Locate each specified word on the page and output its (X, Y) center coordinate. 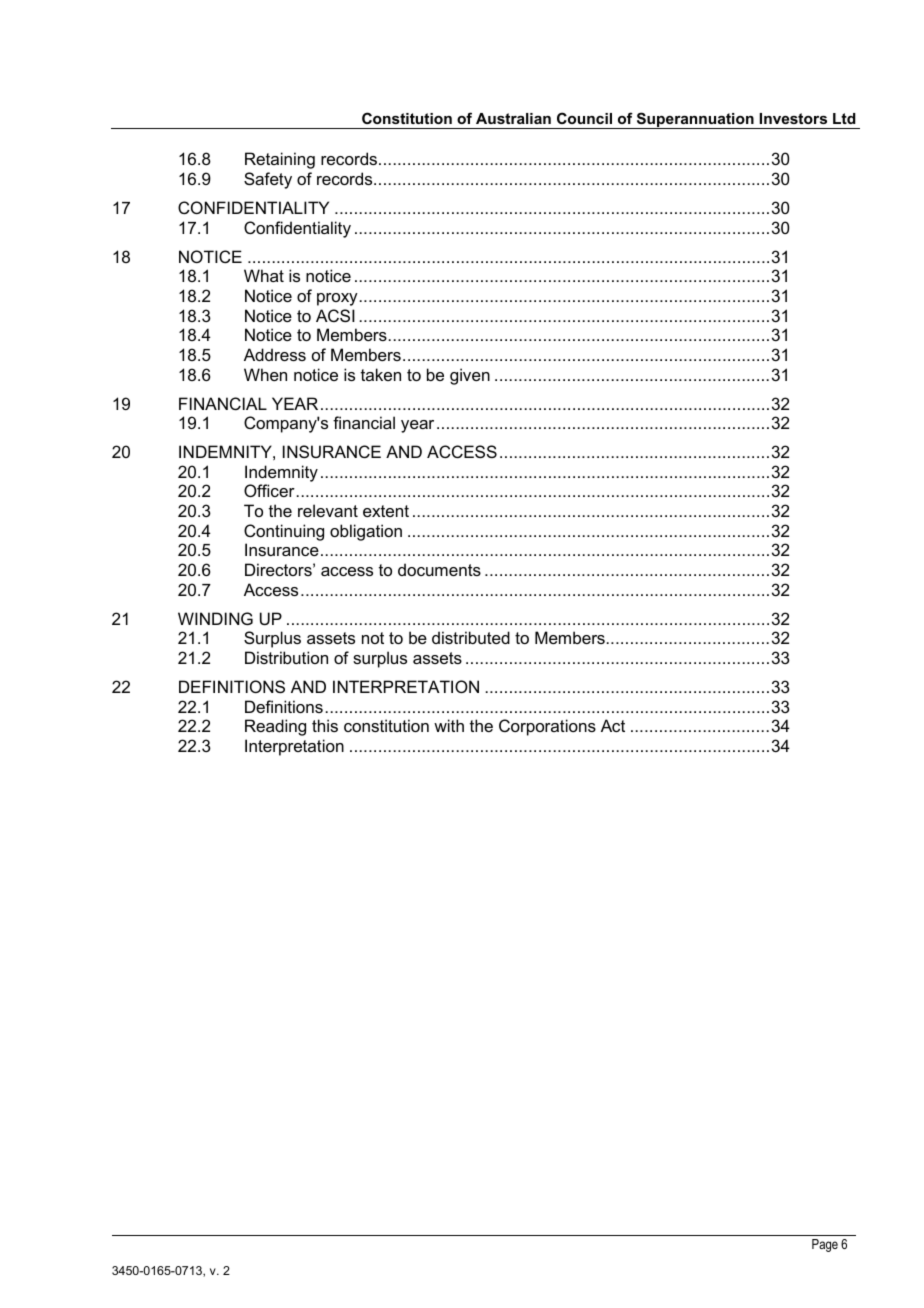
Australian (513, 118)
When (265, 374)
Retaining (280, 160)
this (325, 725)
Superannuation (695, 120)
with (449, 725)
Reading (275, 727)
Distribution (286, 657)
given (470, 376)
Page (825, 1245)
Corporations (547, 727)
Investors (793, 118)
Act (613, 725)
